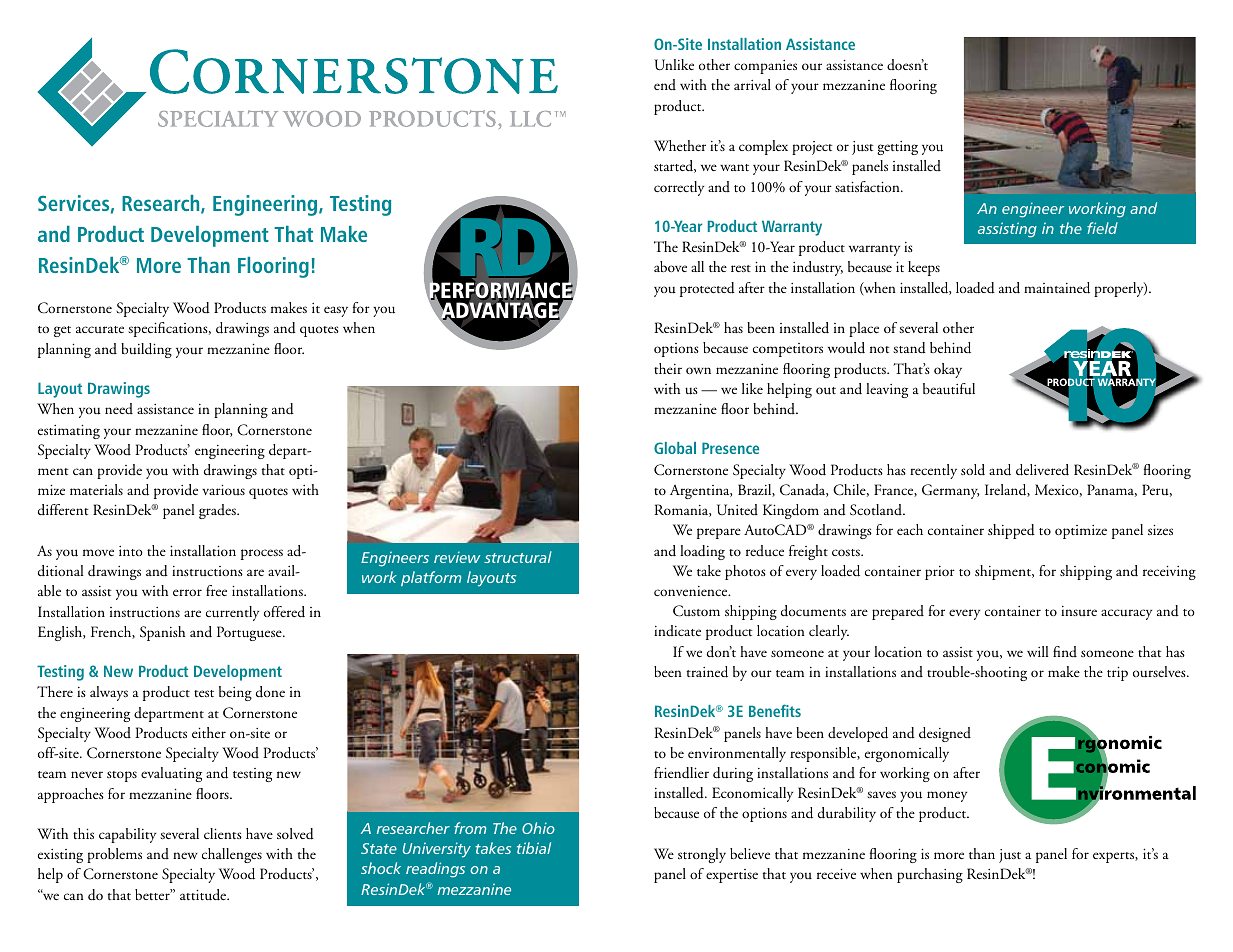 The image size is (1233, 952). What do you see at coordinates (701, 492) in the image?
I see `Argentina` at bounding box center [701, 492].
